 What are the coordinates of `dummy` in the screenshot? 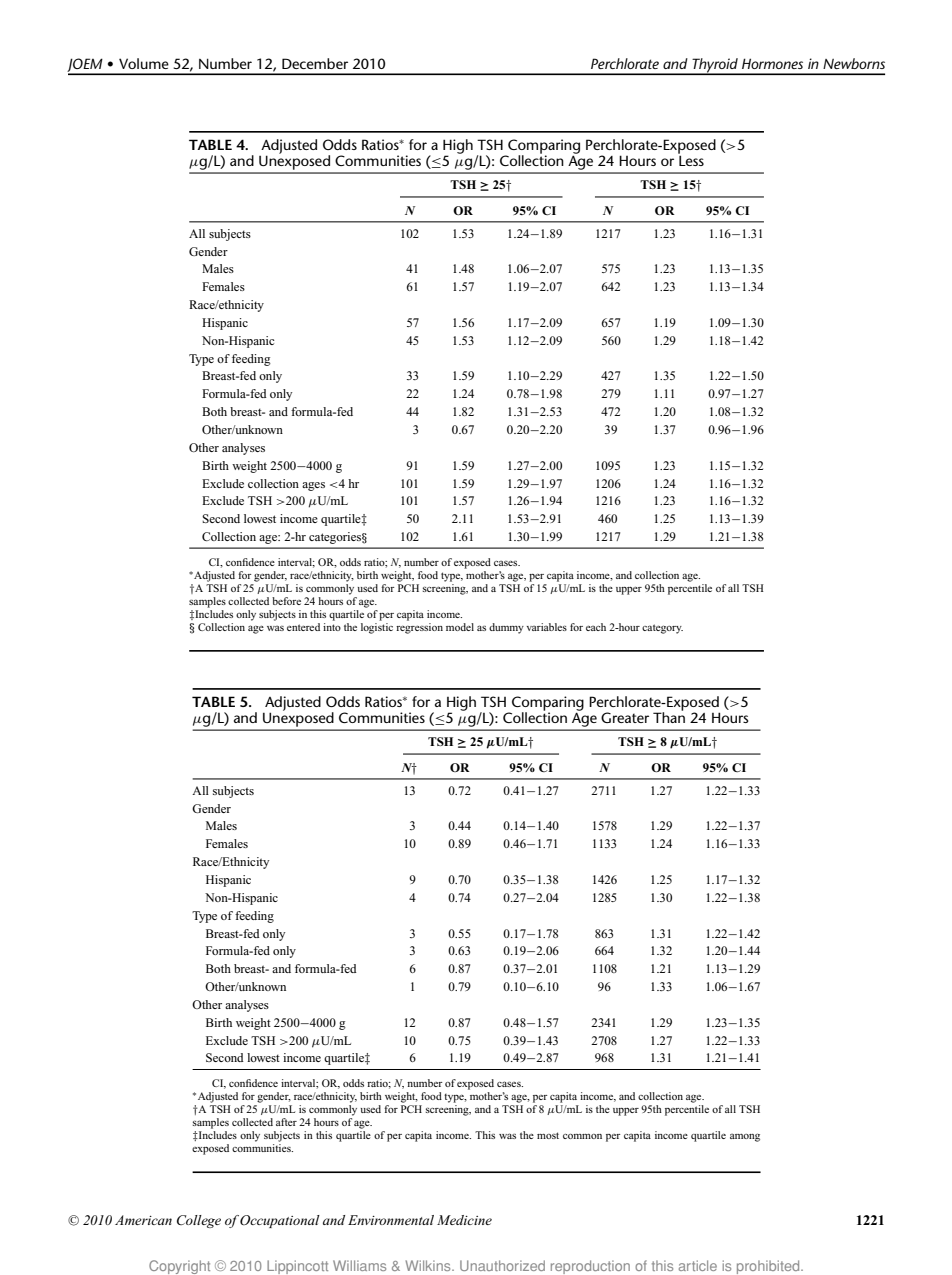 It's located at (506, 628).
